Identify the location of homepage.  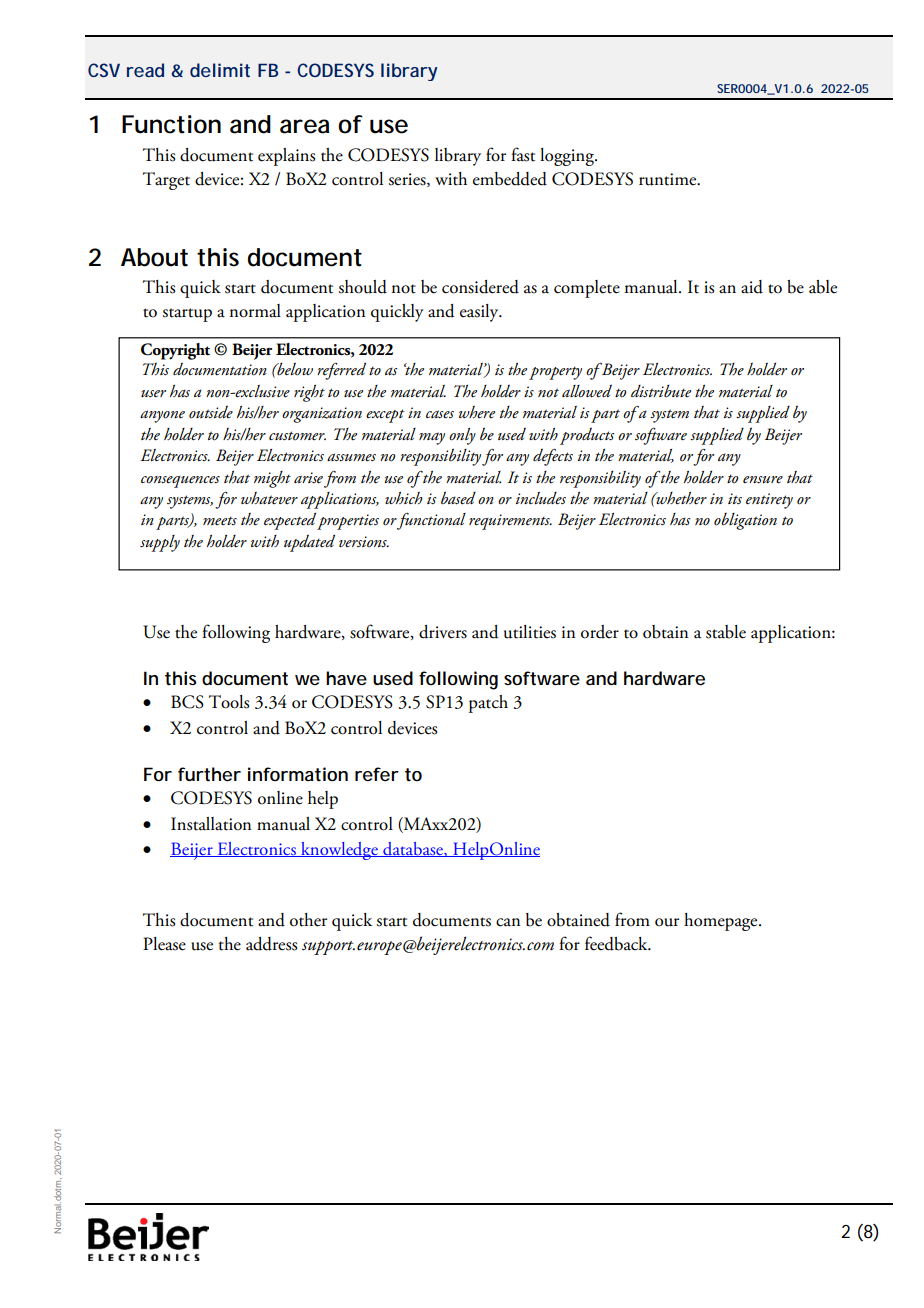
(722, 922).
